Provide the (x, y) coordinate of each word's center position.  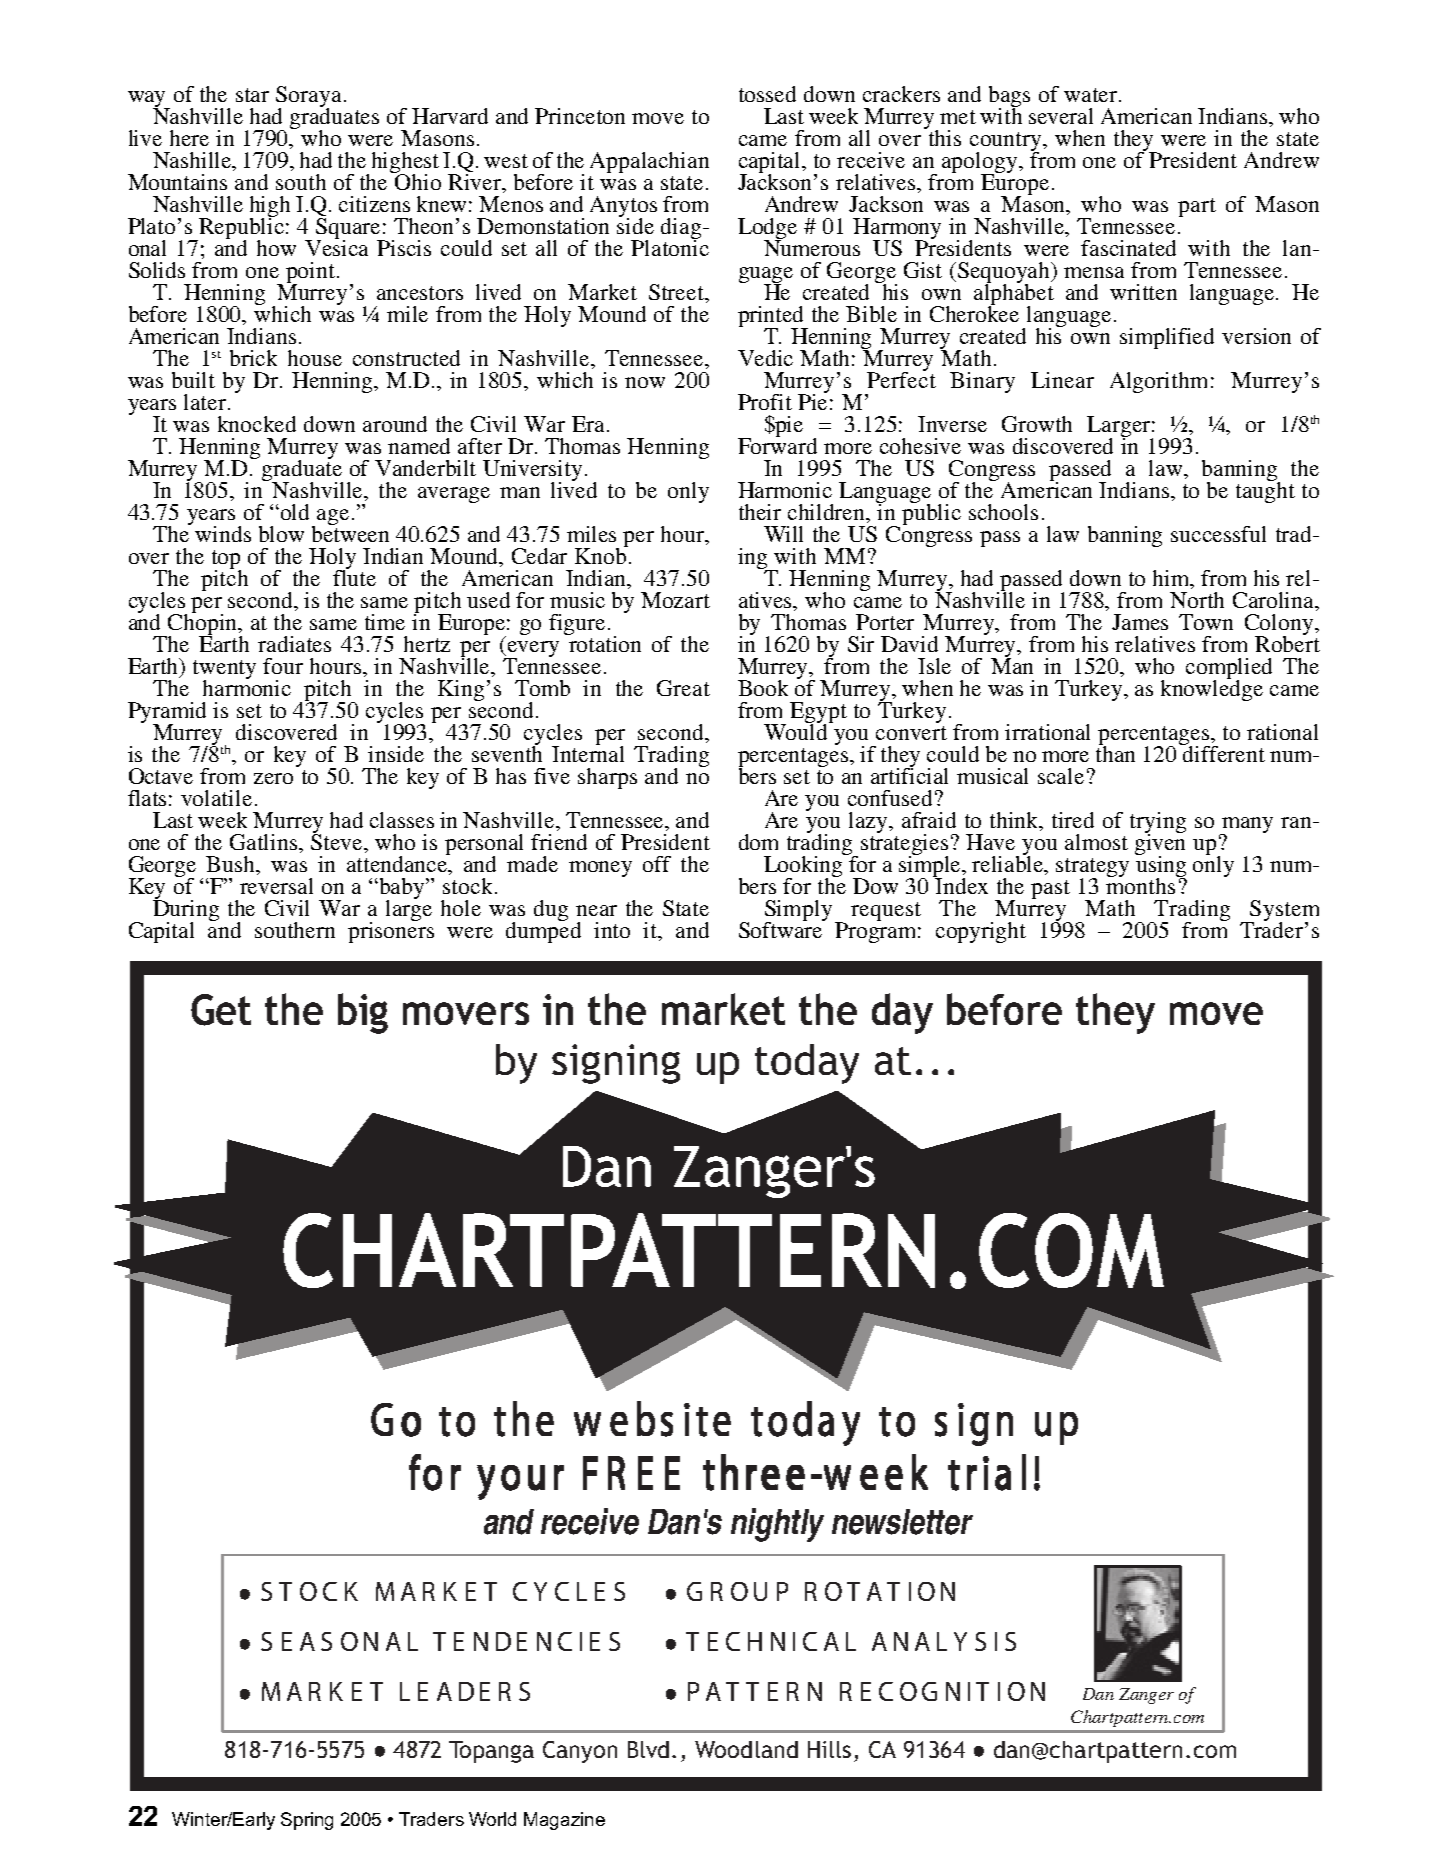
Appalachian (649, 162)
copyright (981, 932)
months (1142, 884)
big (363, 1013)
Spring (307, 1821)
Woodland (746, 1749)
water (1092, 95)
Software (782, 928)
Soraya (308, 97)
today (807, 1064)
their (760, 512)
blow (281, 534)
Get (221, 1010)
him (1172, 578)
